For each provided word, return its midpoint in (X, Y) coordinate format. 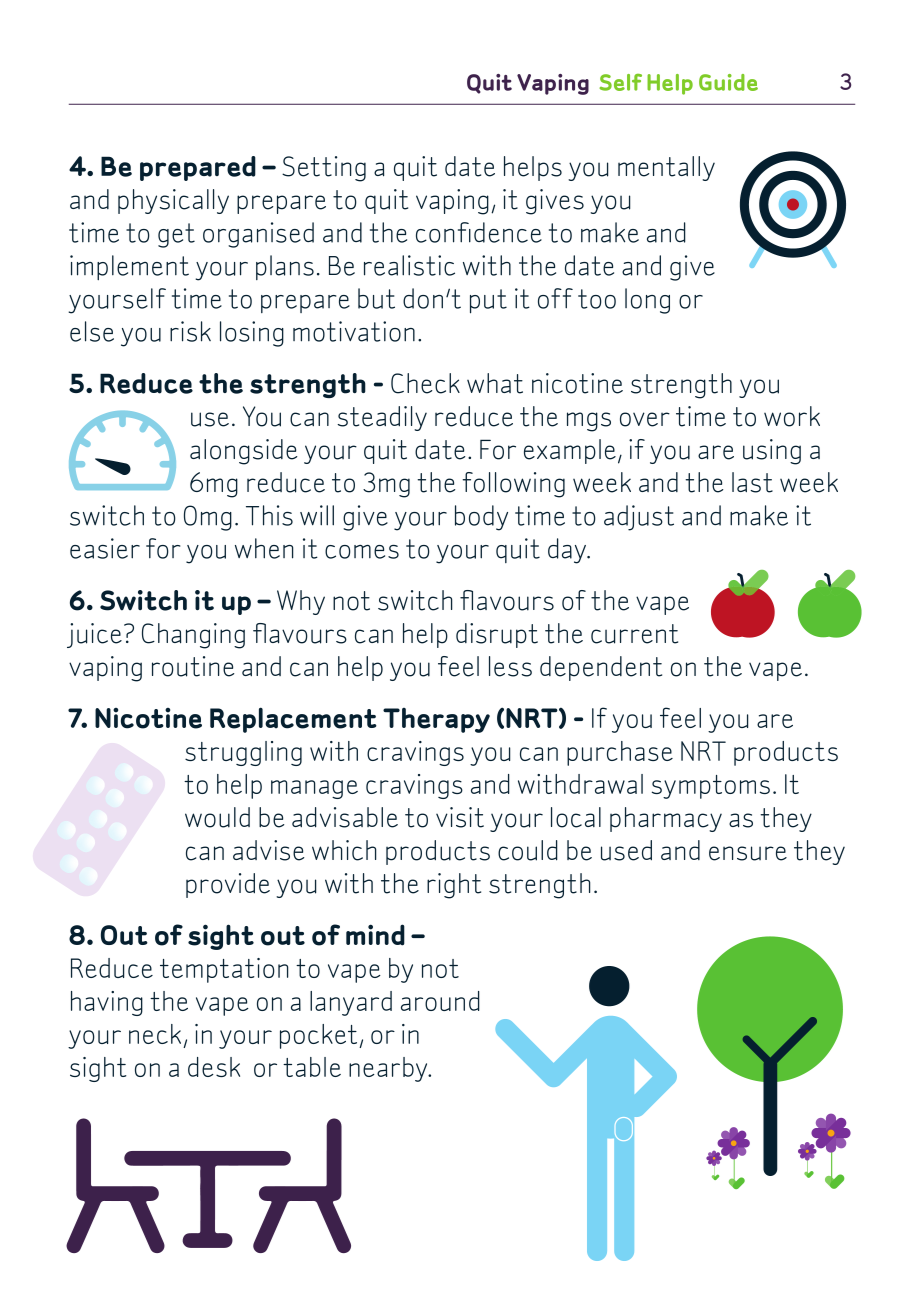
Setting (324, 169)
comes (362, 552)
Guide (728, 82)
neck (155, 1034)
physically (173, 201)
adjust (639, 518)
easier (105, 548)
